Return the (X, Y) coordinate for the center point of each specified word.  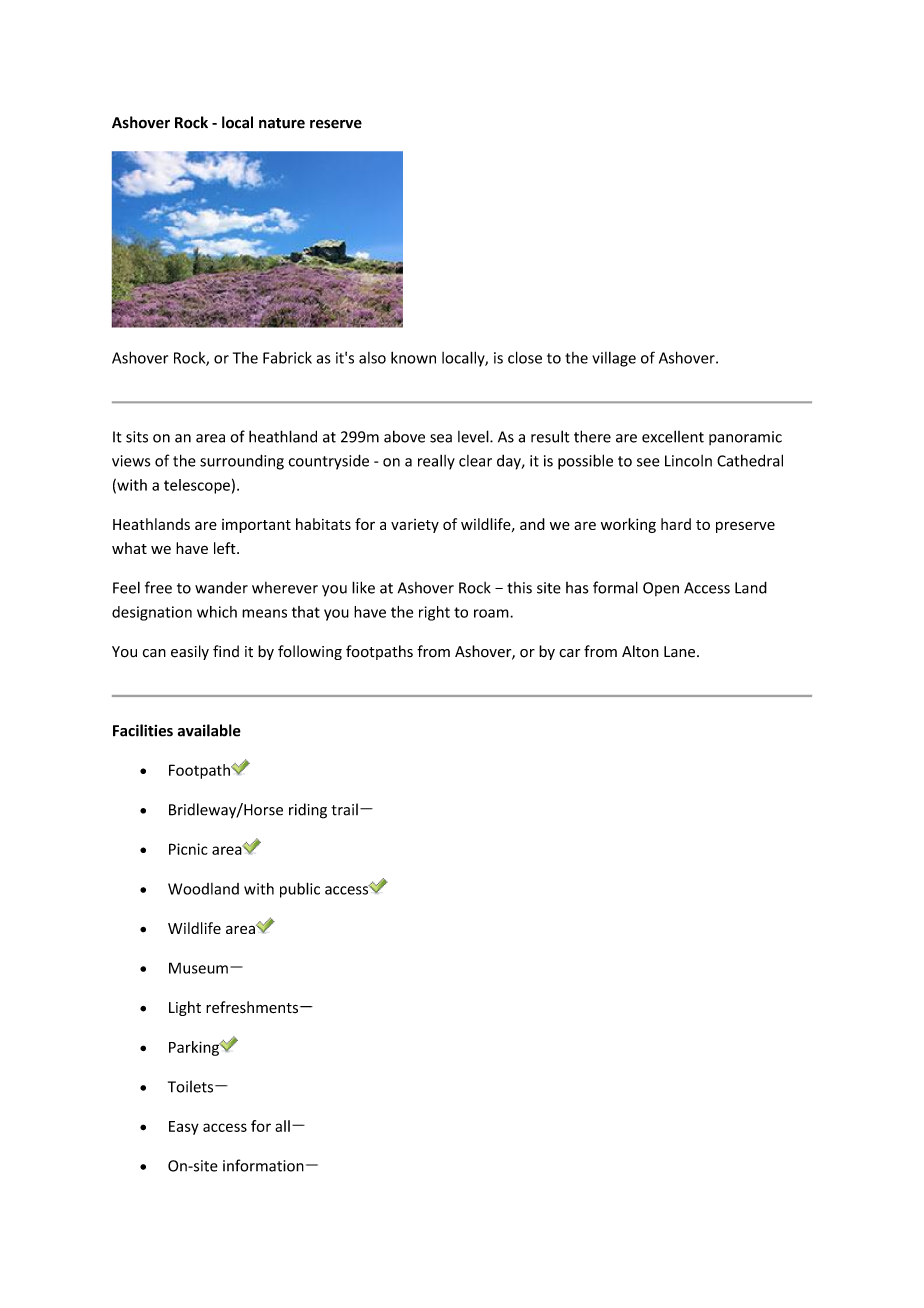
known (413, 357)
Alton (640, 651)
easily (190, 652)
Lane (679, 652)
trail (344, 809)
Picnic (188, 849)
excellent (673, 436)
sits (137, 437)
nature (282, 123)
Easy (184, 1128)
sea (441, 438)
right (434, 613)
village (614, 359)
